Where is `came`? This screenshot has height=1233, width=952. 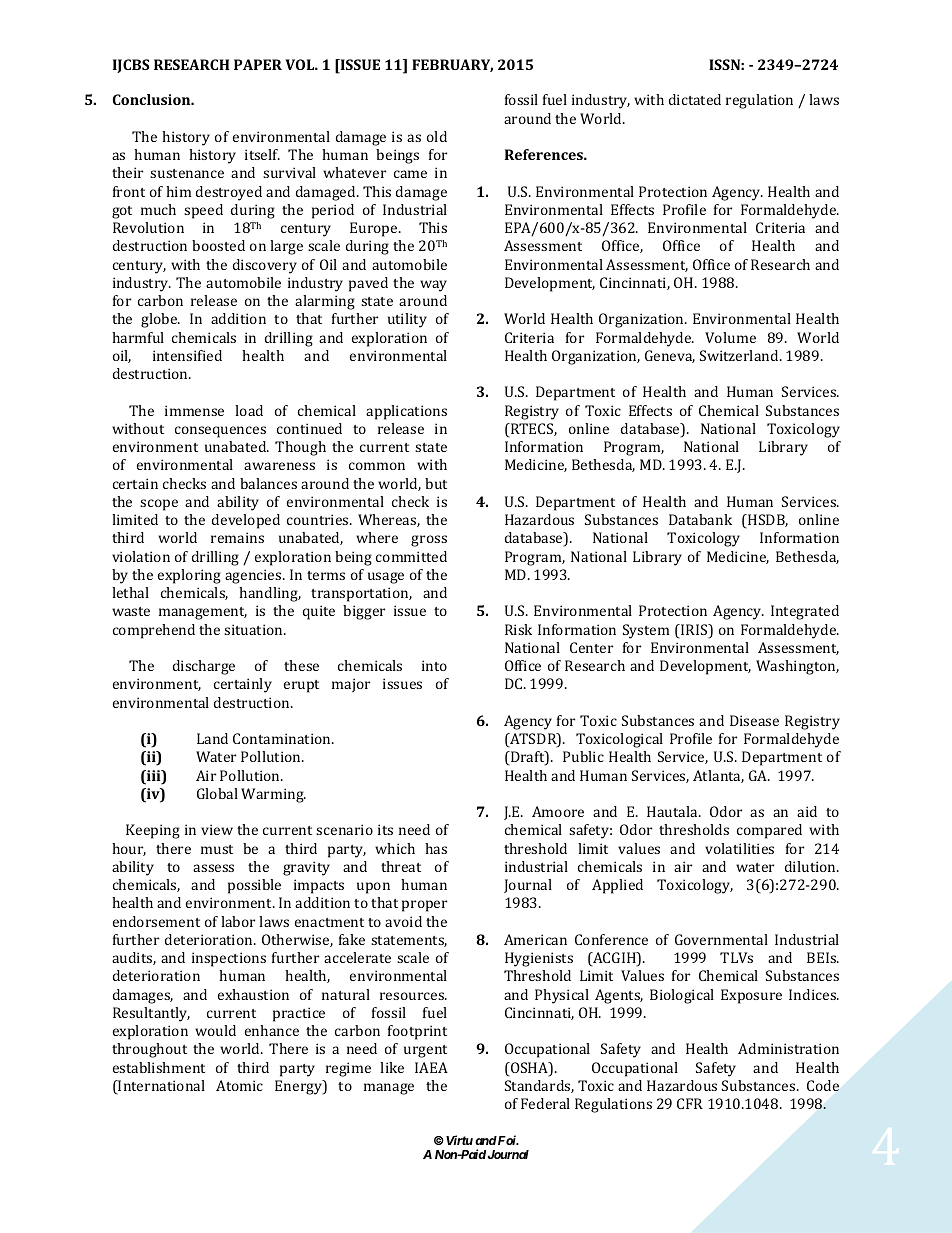
came is located at coordinates (410, 174).
